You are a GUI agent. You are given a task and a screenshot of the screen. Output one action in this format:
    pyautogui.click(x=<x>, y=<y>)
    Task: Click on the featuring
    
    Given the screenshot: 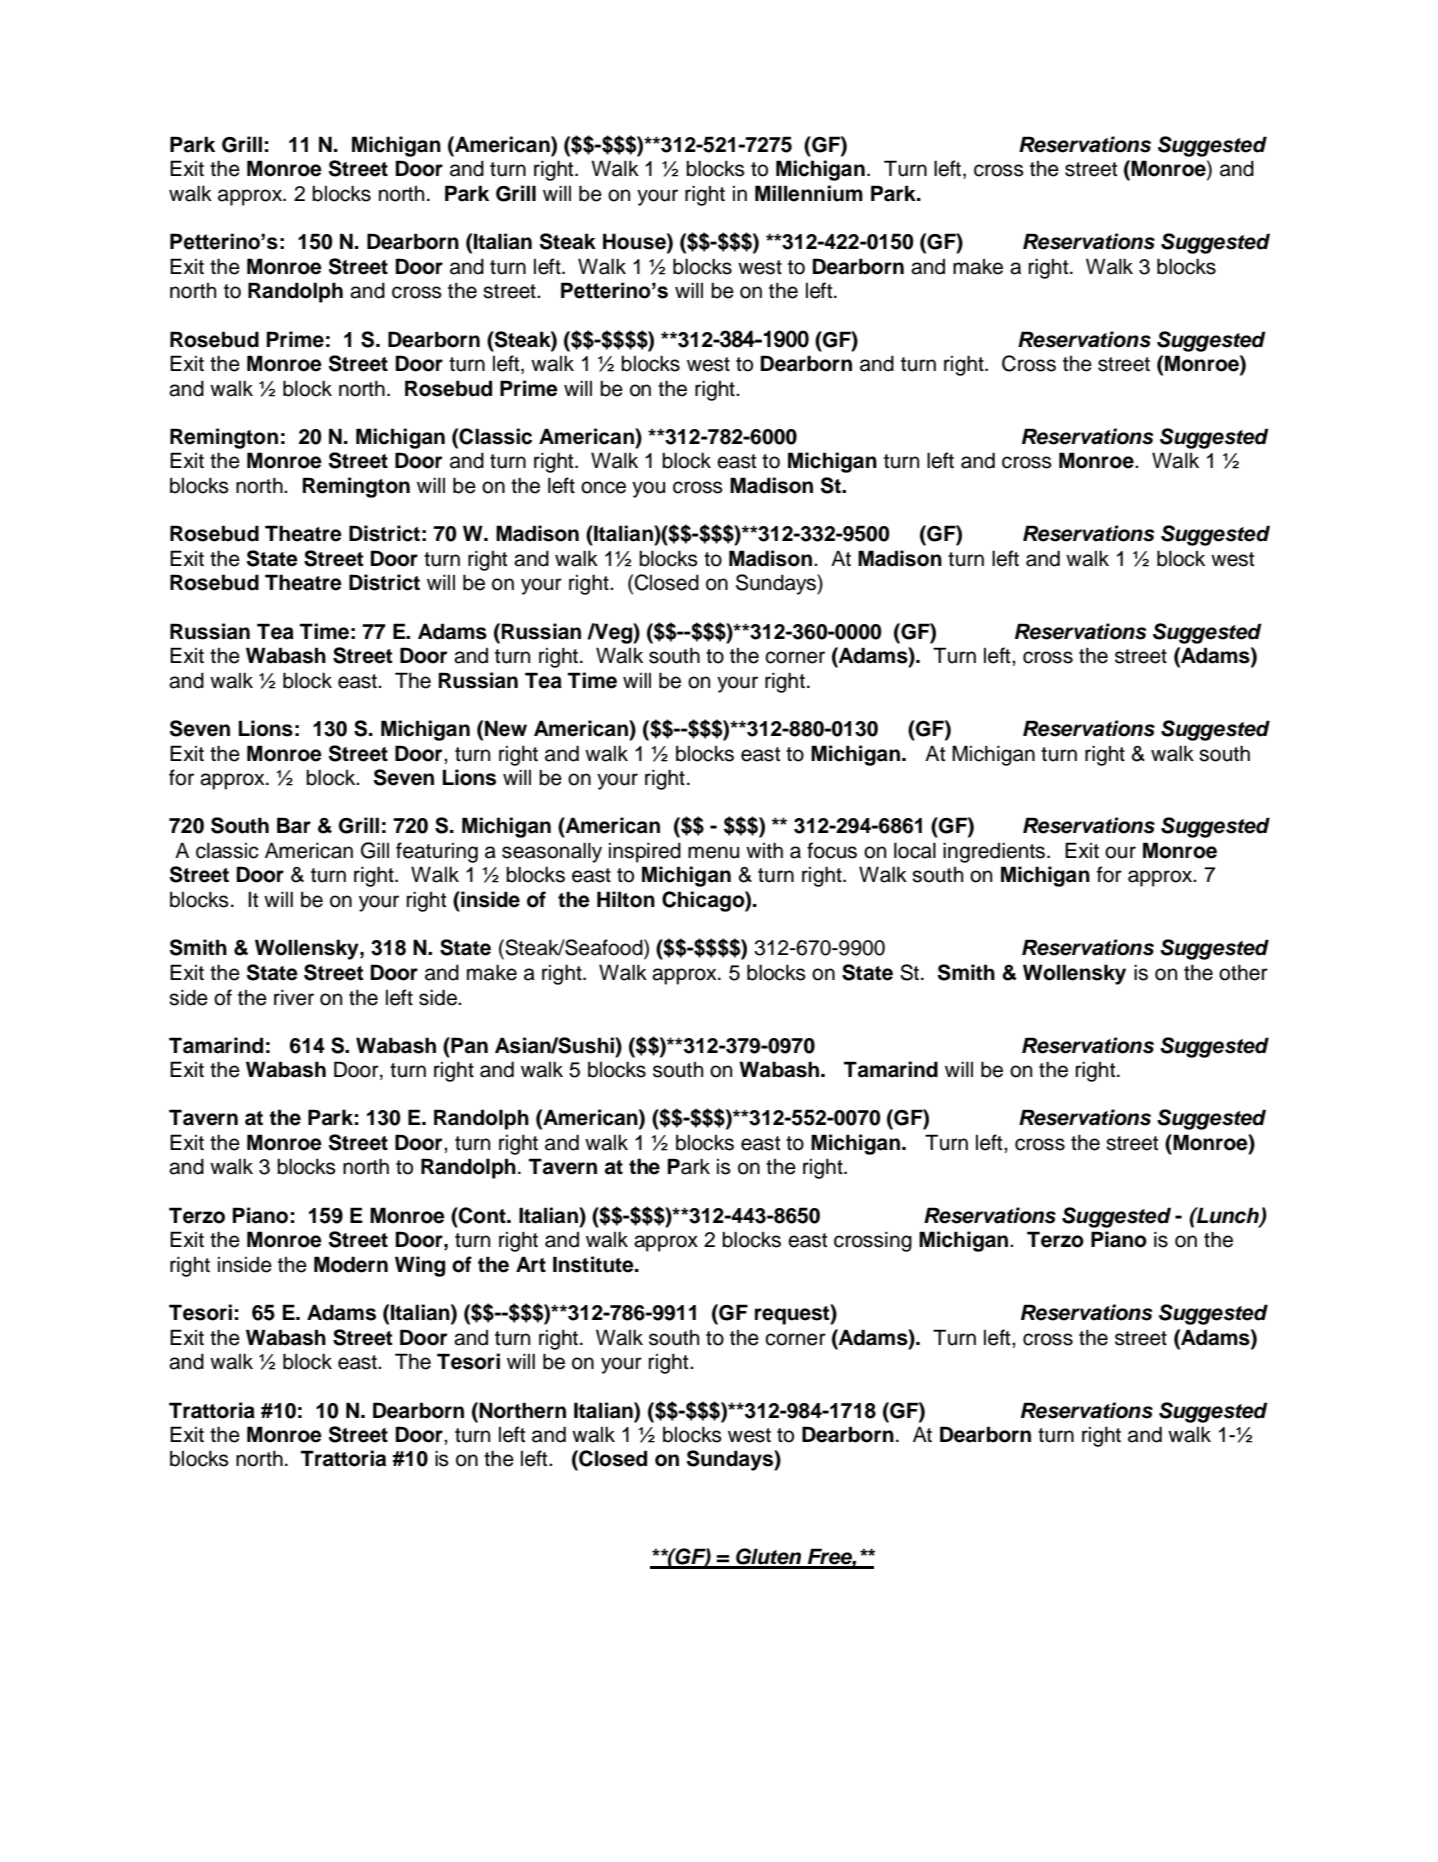 What is the action you would take?
    pyautogui.click(x=437, y=852)
